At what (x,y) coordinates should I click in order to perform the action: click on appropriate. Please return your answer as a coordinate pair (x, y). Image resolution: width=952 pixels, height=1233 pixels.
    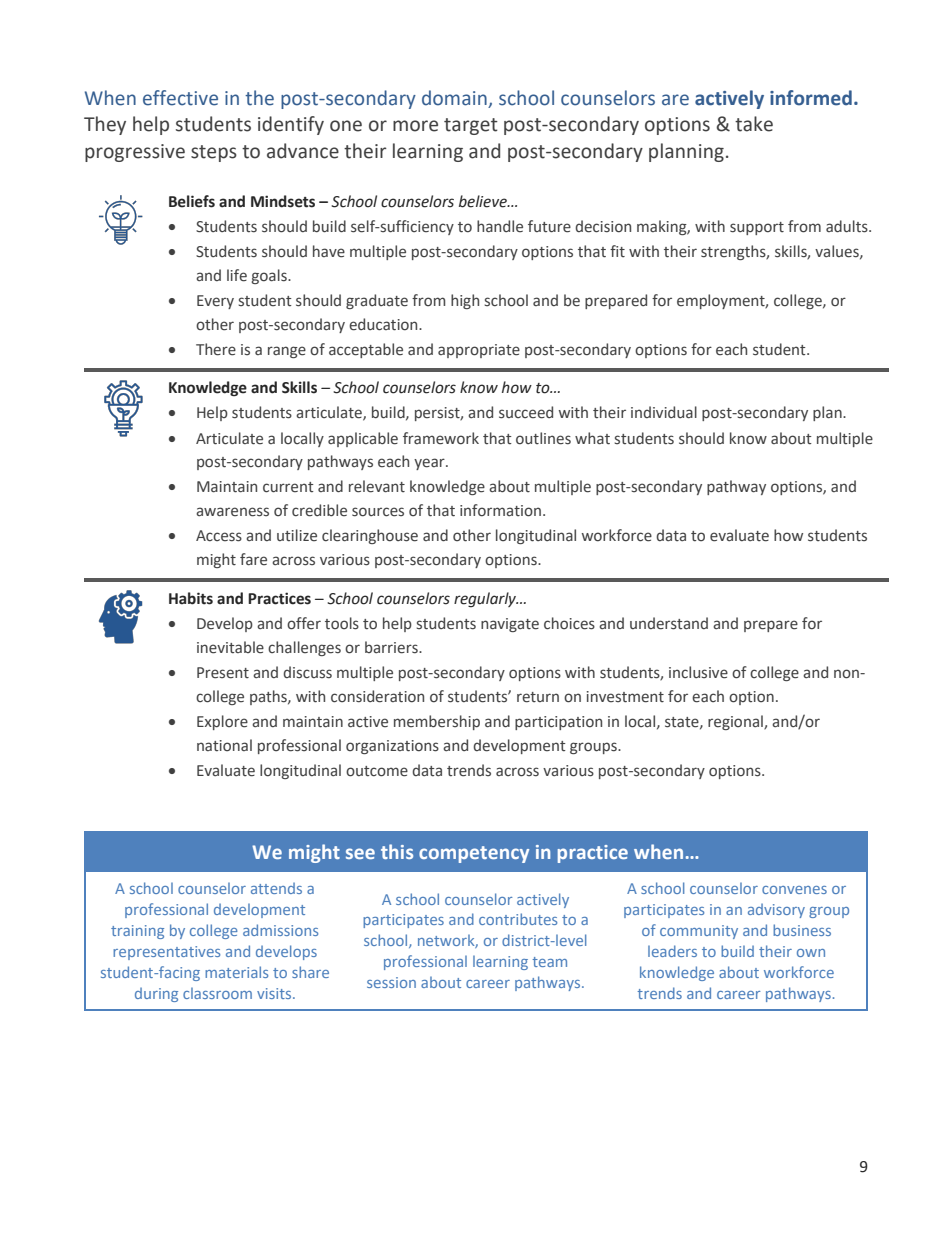
    Looking at the image, I should click on (479, 351).
